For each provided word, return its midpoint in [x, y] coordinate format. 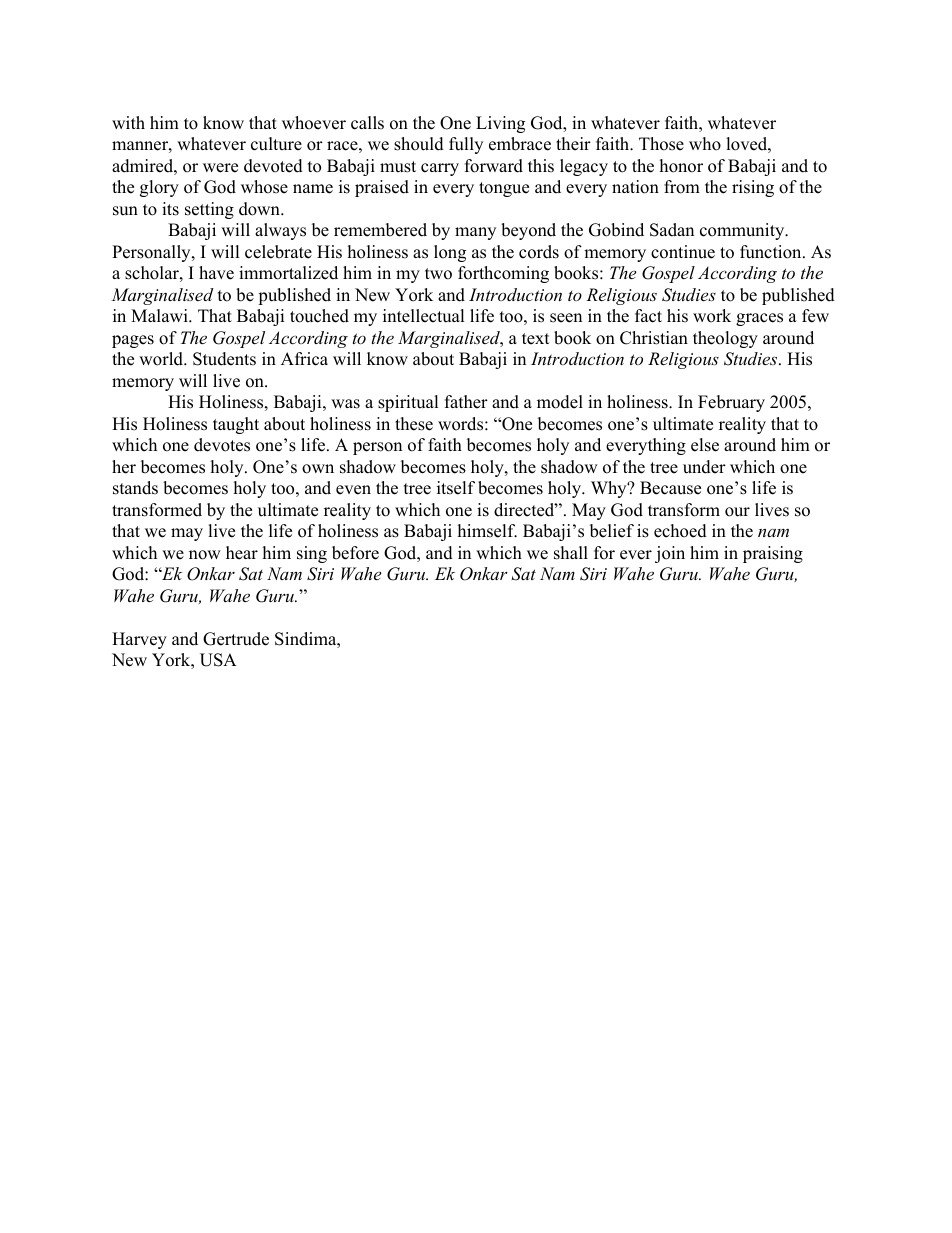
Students [224, 359]
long [450, 253]
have [216, 273]
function [772, 252]
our [737, 512]
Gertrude [236, 639]
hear [242, 553]
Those [661, 144]
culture [276, 144]
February [731, 403]
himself [487, 531]
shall [571, 553]
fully [466, 145]
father [466, 402]
